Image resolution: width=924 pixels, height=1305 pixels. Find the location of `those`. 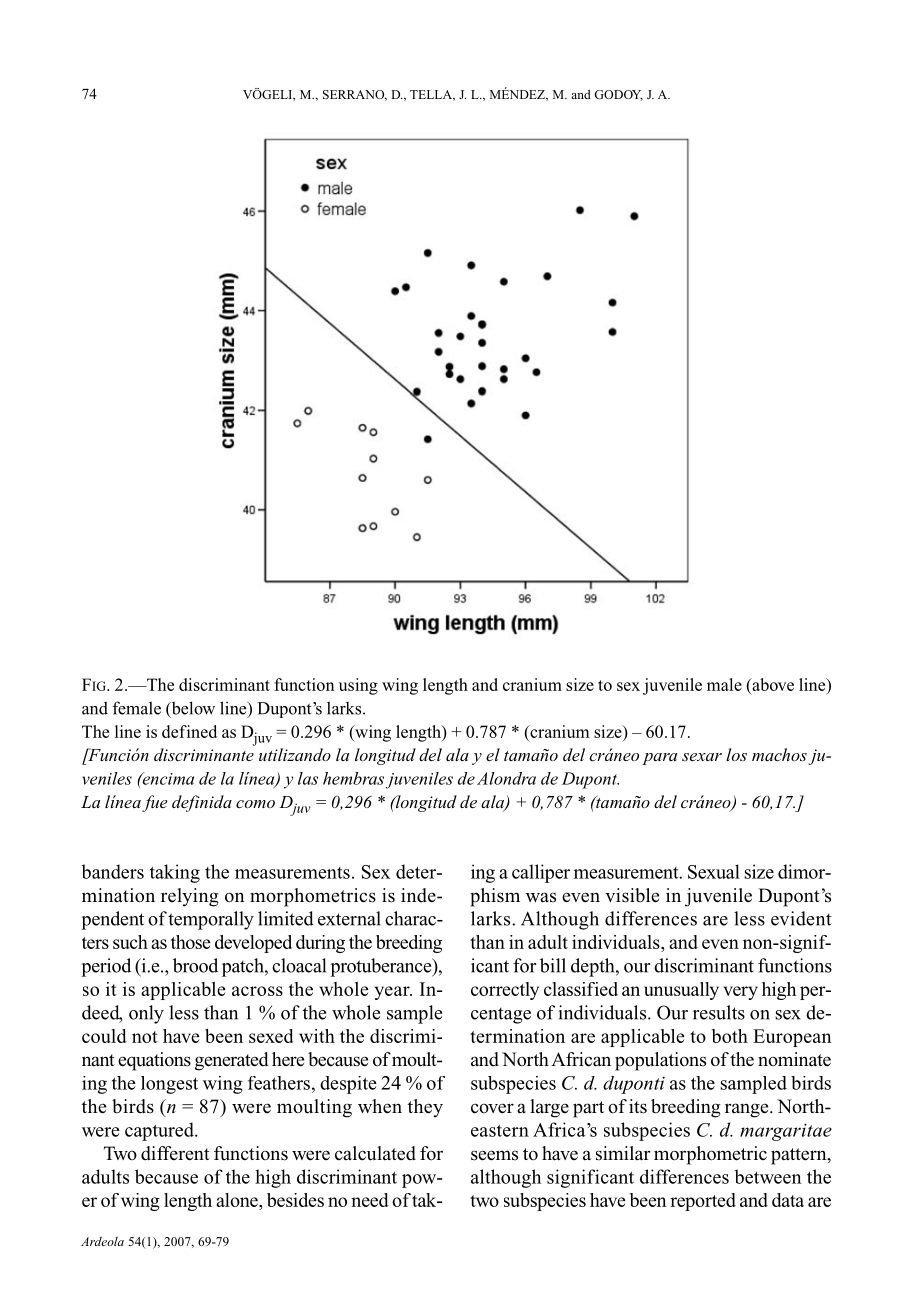

those is located at coordinates (190, 942).
